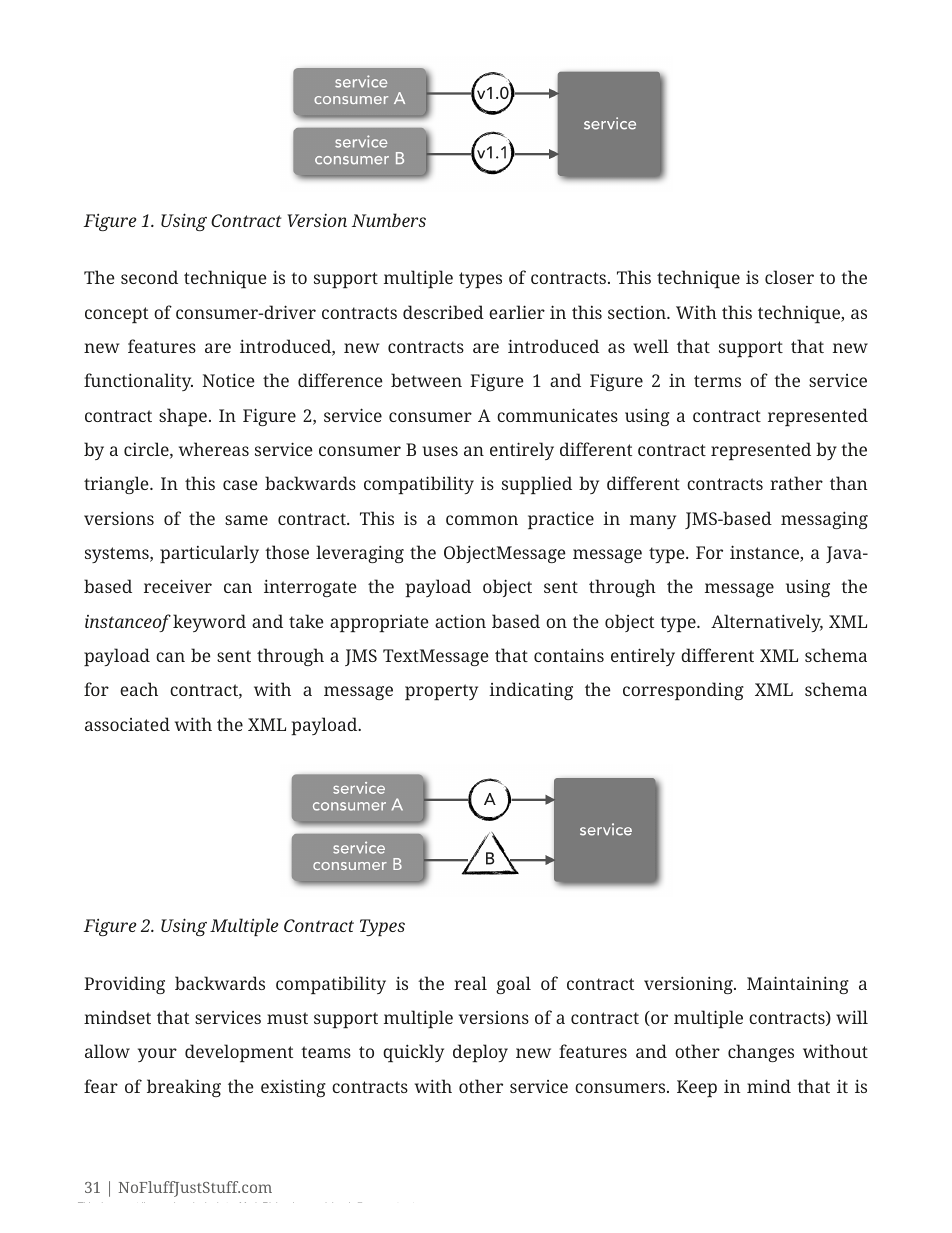  Describe the element at coordinates (789, 277) in the screenshot. I see `closer` at that location.
